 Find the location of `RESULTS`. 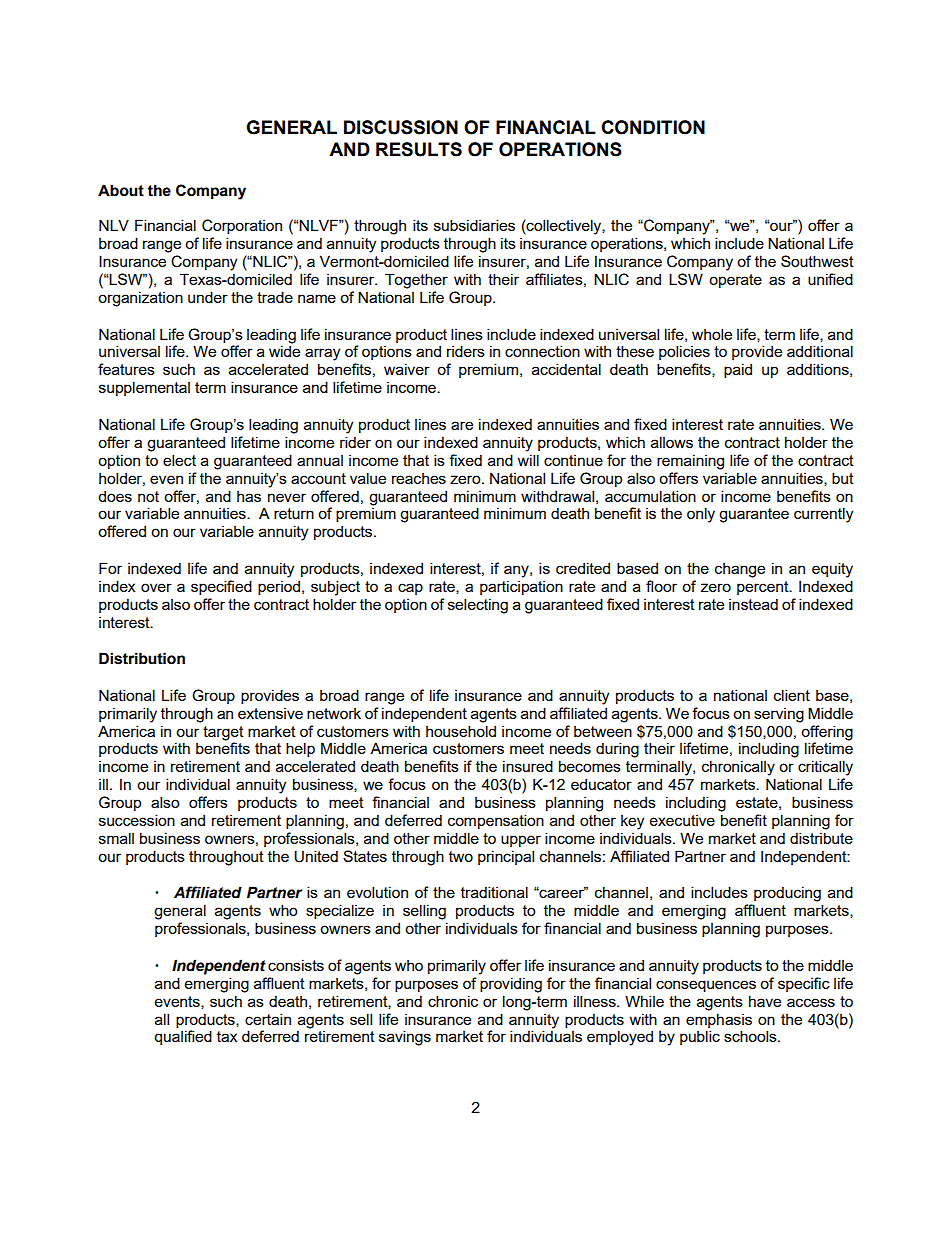

RESULTS is located at coordinates (419, 149).
